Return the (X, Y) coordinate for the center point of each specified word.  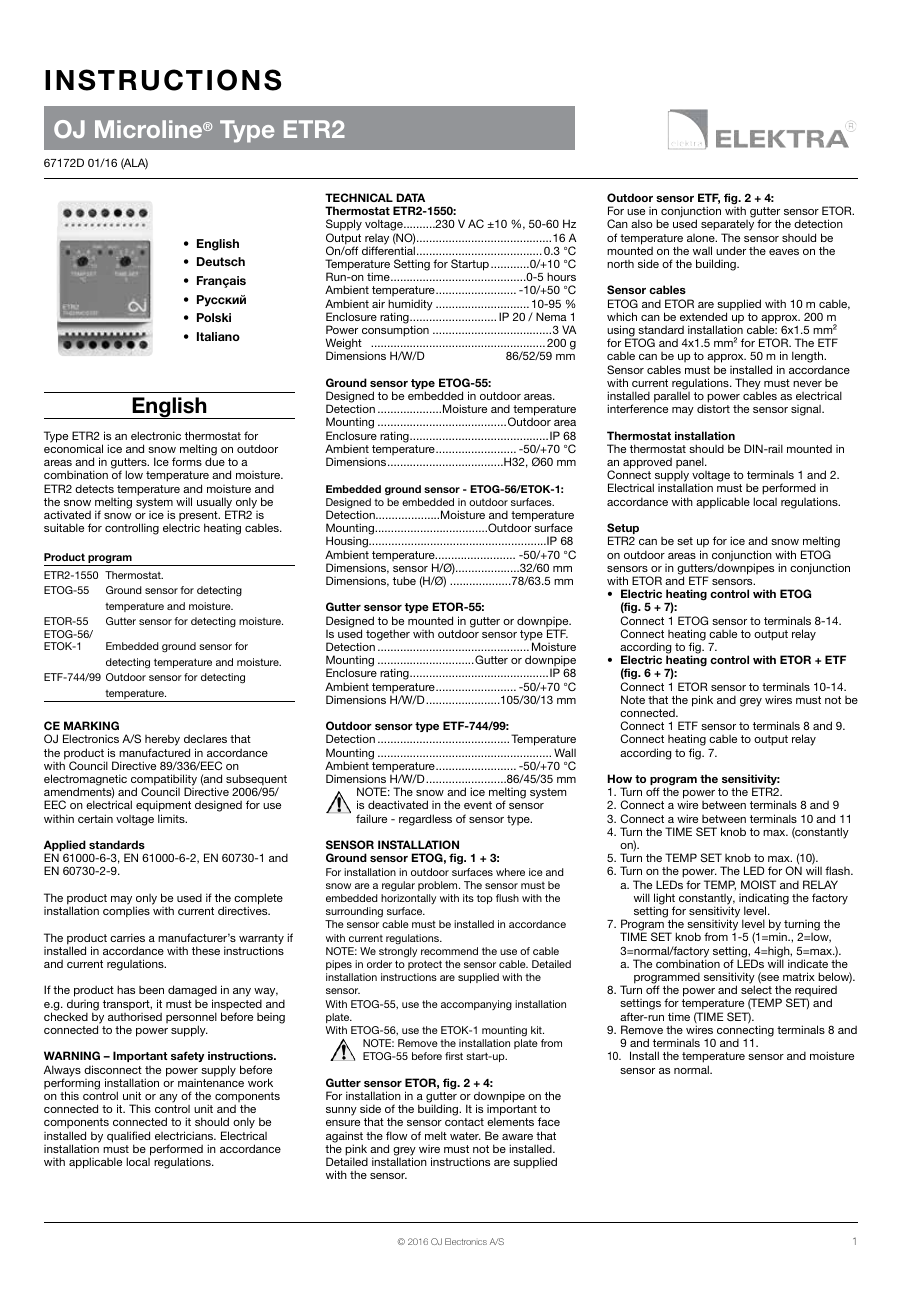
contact (464, 1122)
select (756, 989)
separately (727, 227)
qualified (128, 1138)
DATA (410, 197)
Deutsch (221, 261)
